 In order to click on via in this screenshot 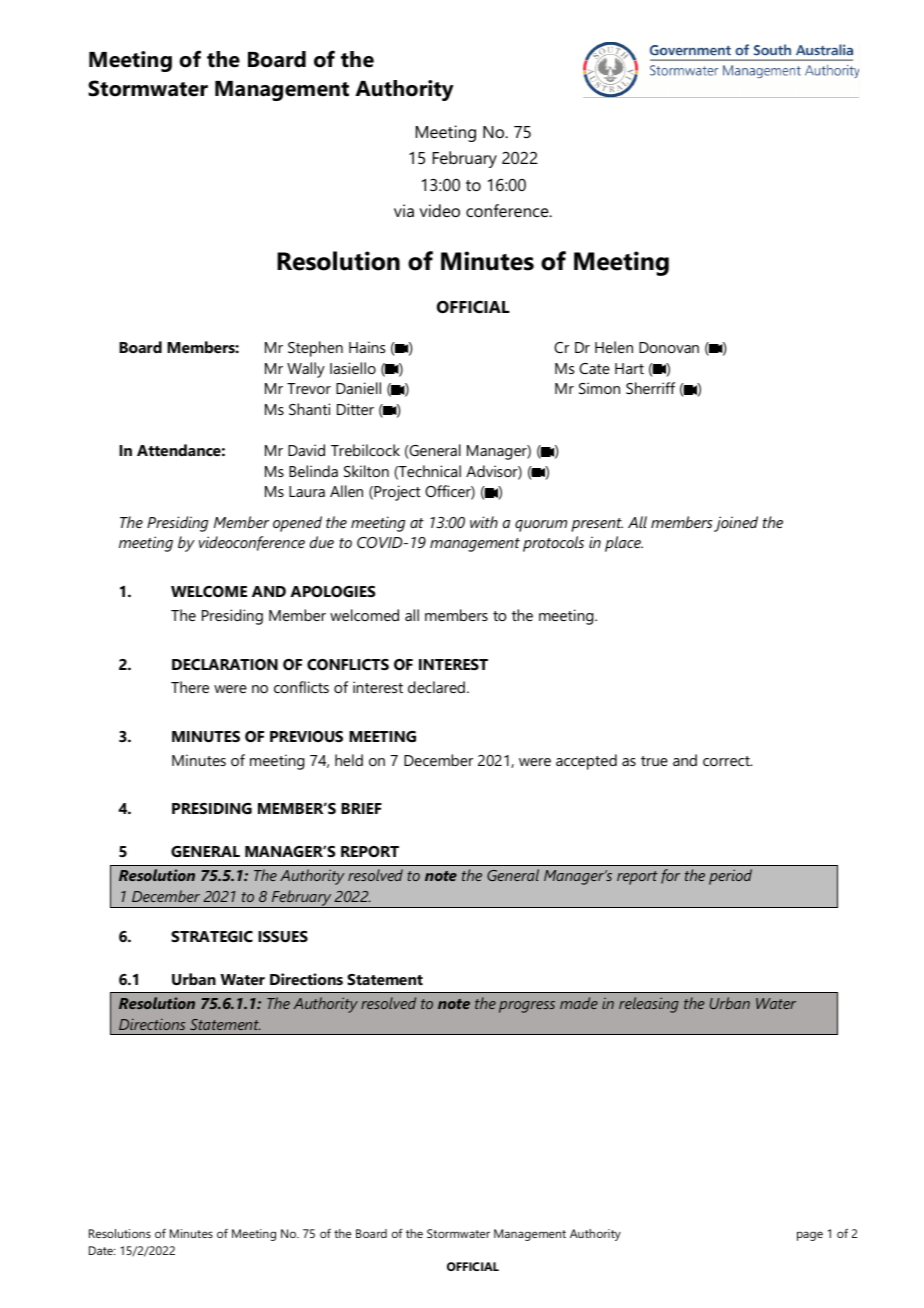, I will do `click(404, 210)`.
